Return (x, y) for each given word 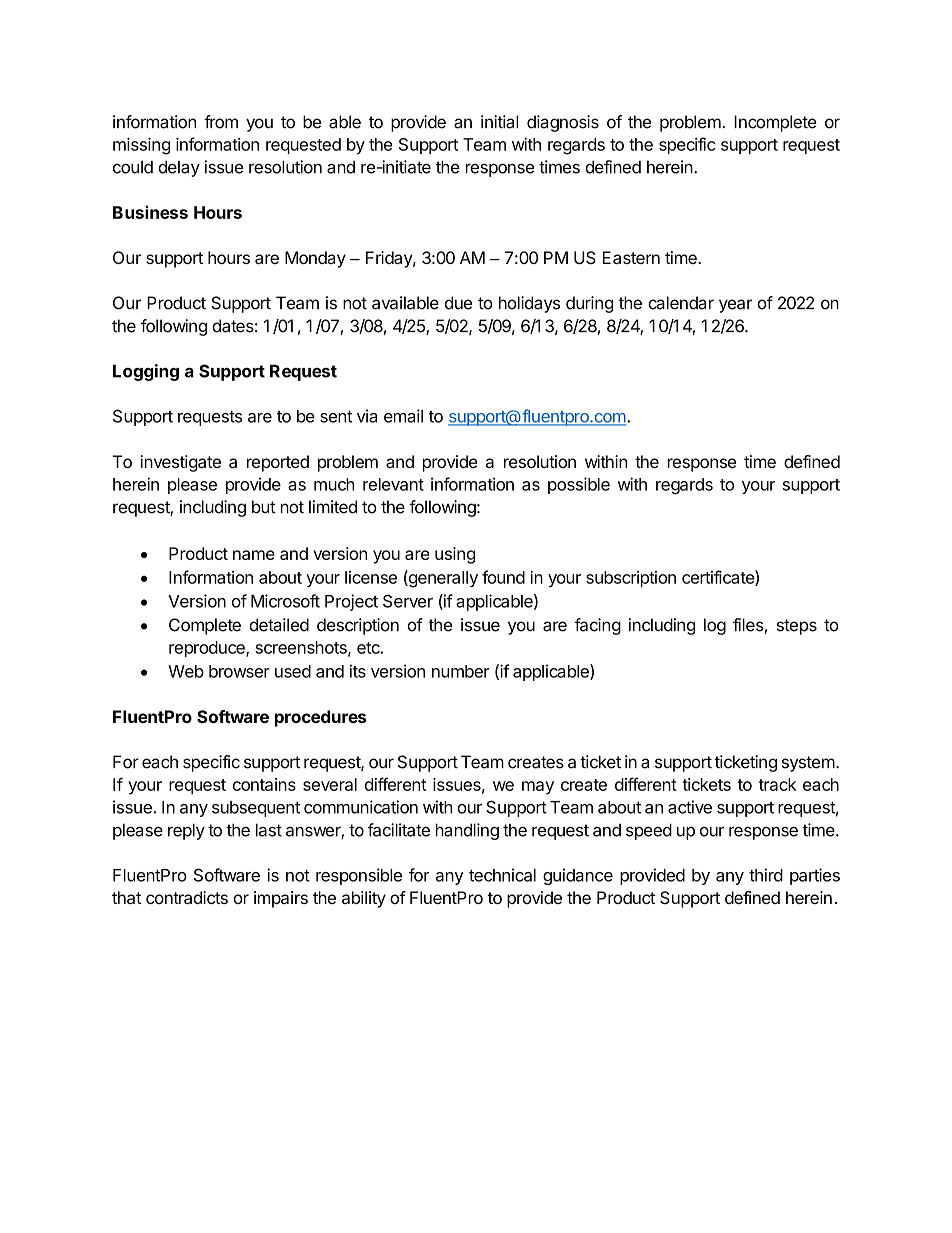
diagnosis (563, 123)
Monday (315, 259)
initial (500, 122)
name (254, 555)
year (735, 306)
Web (186, 671)
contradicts (187, 897)
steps (797, 627)
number (460, 671)
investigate (180, 463)
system (808, 764)
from (221, 122)
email (403, 416)
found (503, 577)
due (458, 303)
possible (579, 485)
